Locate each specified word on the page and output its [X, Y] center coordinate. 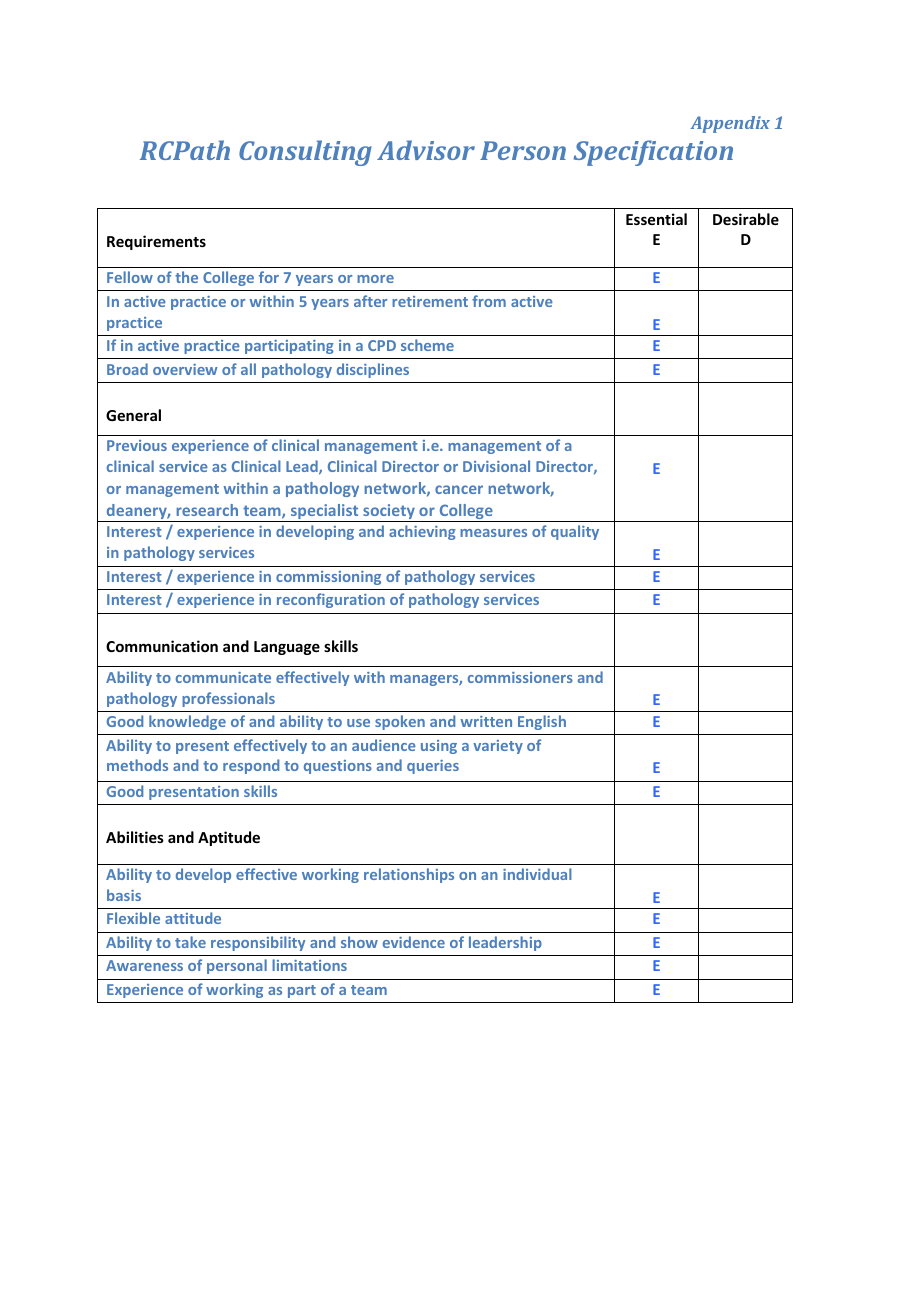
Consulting [305, 153]
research [207, 510]
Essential [656, 219]
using [439, 747]
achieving [422, 532]
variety [498, 747]
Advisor [426, 150]
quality [575, 532]
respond [251, 766]
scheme [427, 345]
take [190, 942]
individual [537, 874]
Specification [653, 153]
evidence [414, 942]
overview [185, 369]
